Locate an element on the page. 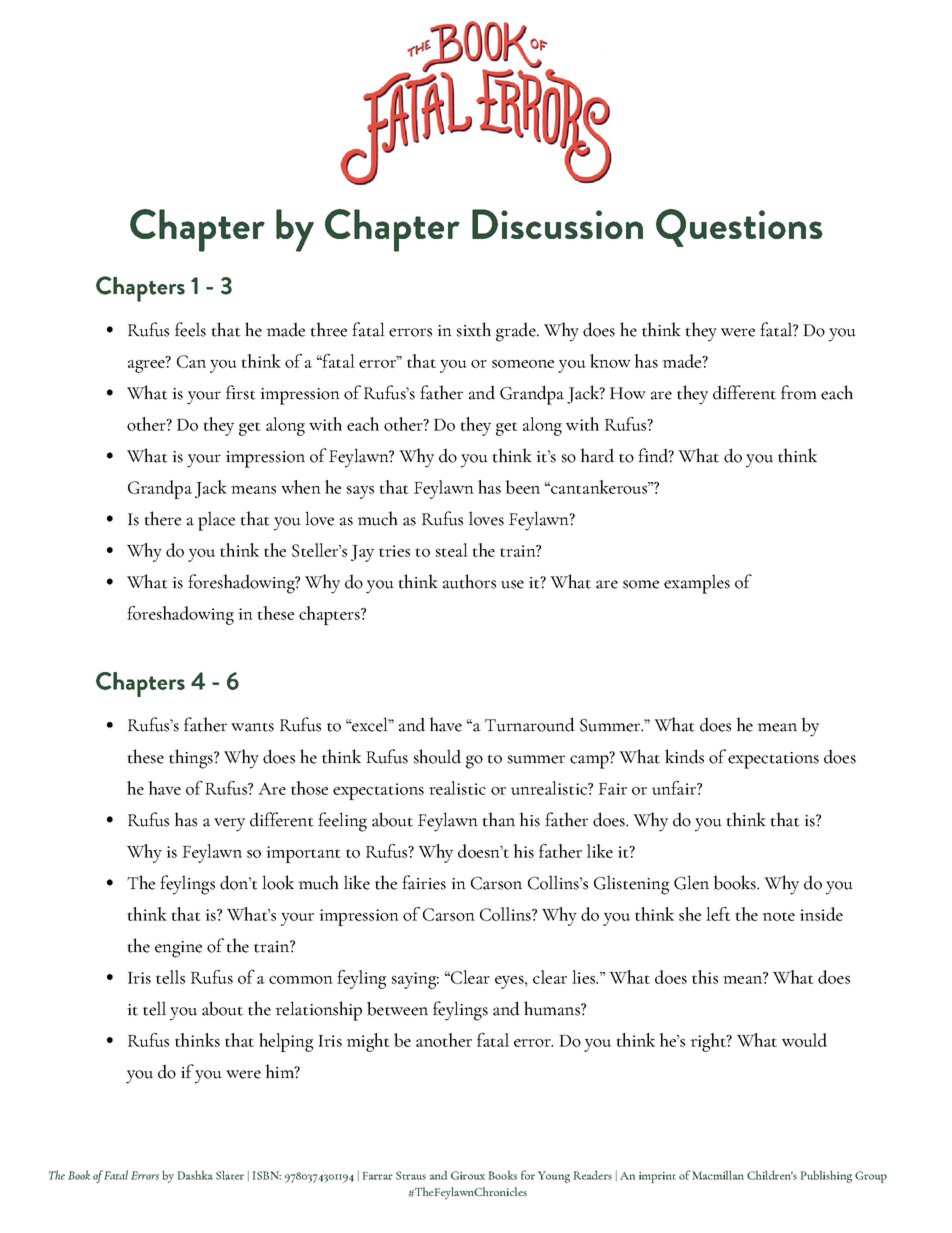  kinds is located at coordinates (684, 756).
